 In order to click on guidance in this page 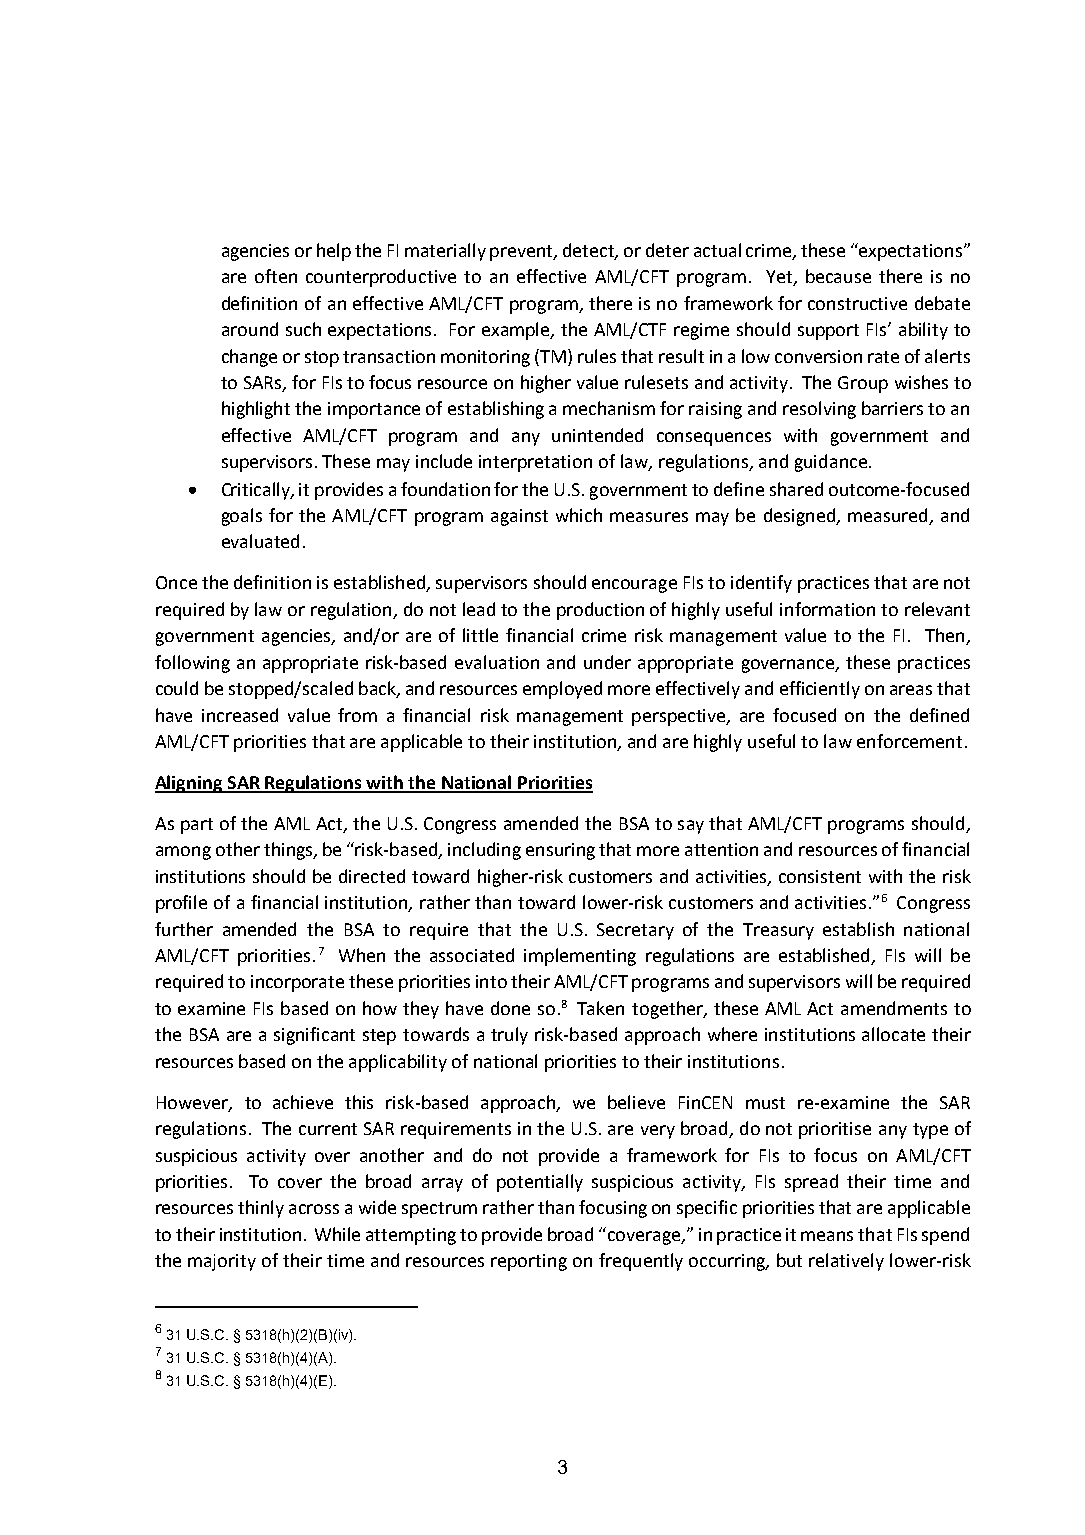, I will do `click(831, 463)`.
